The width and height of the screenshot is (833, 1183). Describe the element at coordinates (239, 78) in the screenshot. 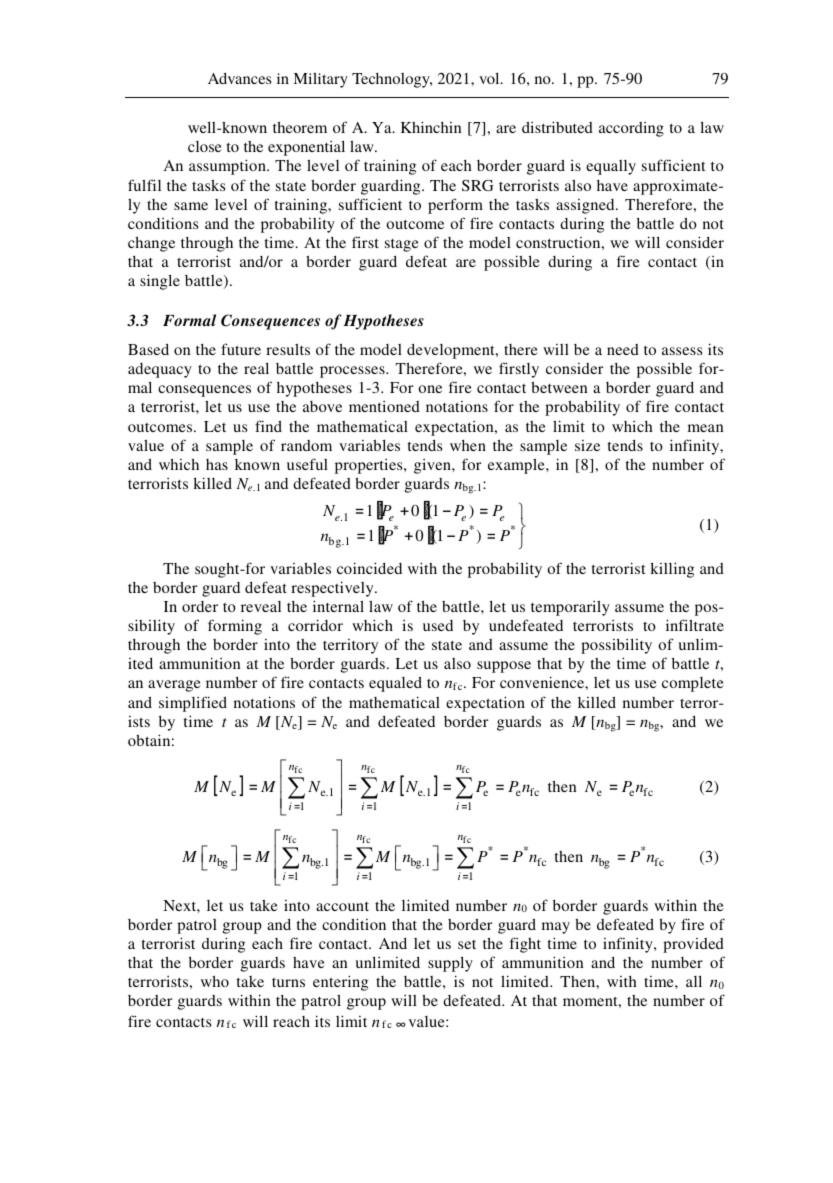

I see `Advances` at that location.
